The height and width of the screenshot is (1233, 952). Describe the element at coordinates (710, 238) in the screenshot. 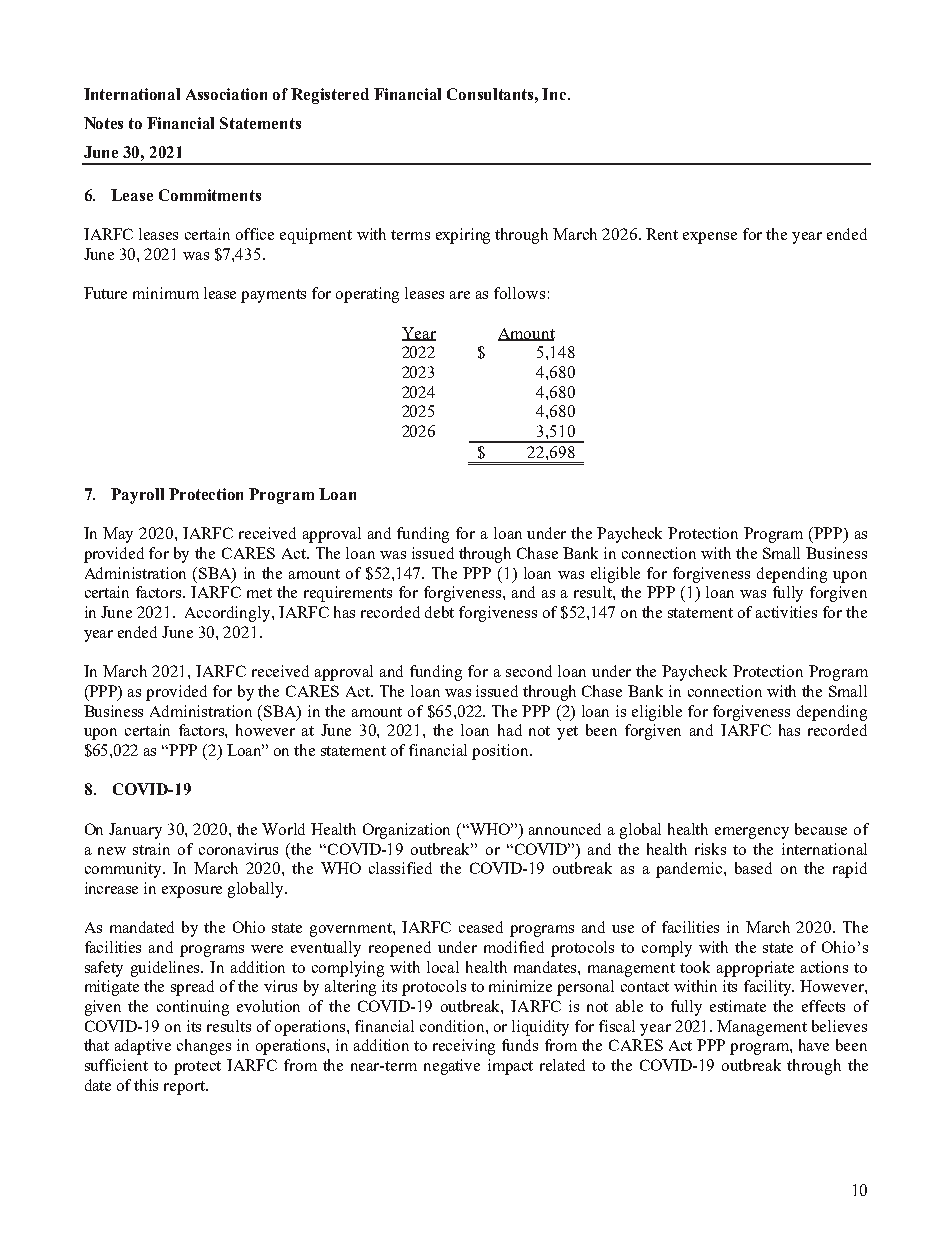

I see `expense` at that location.
